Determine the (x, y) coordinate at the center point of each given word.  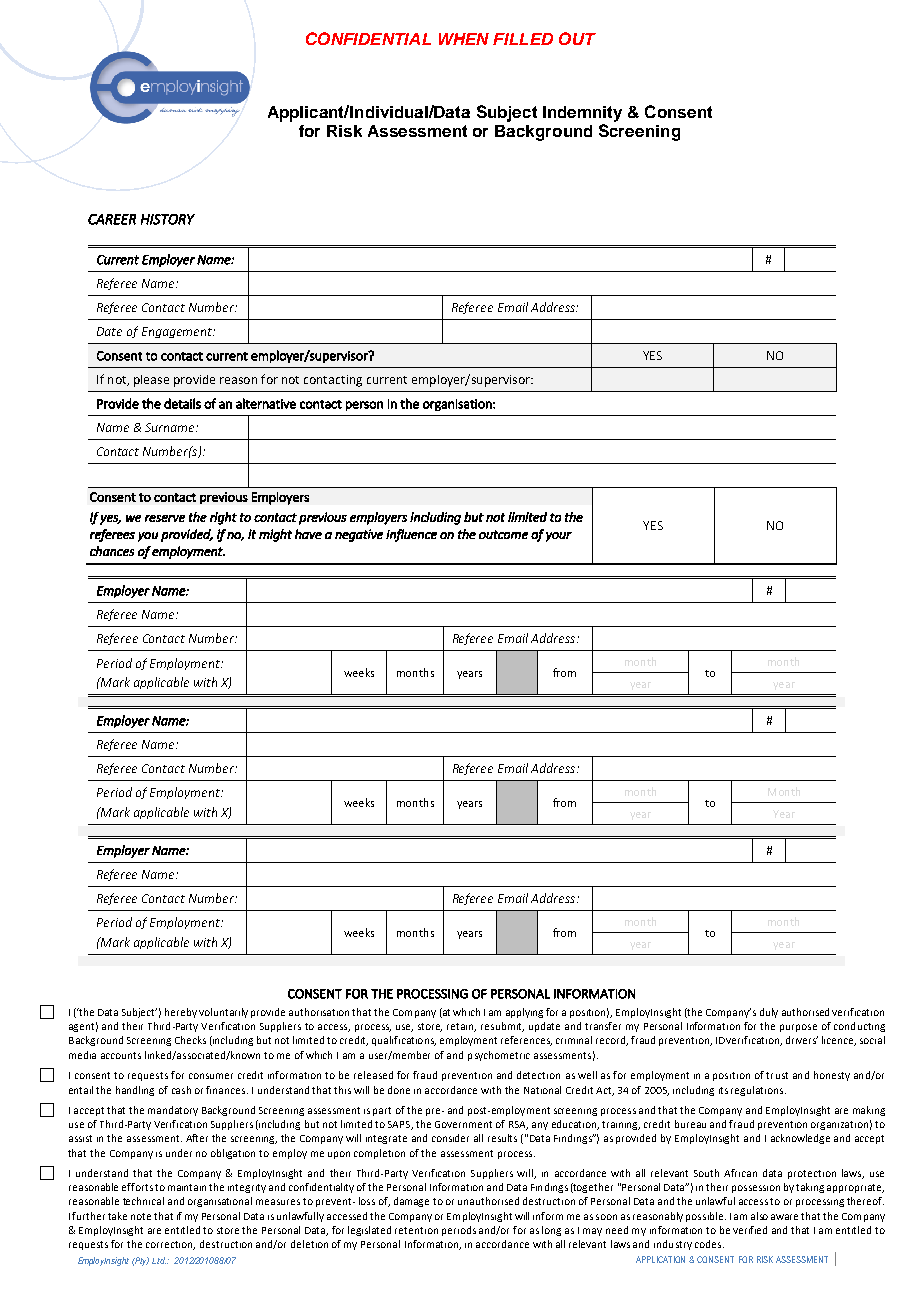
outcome (503, 534)
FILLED (523, 39)
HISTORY (168, 219)
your (559, 537)
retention (416, 1230)
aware (784, 1217)
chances (112, 551)
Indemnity (582, 114)
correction (170, 1245)
